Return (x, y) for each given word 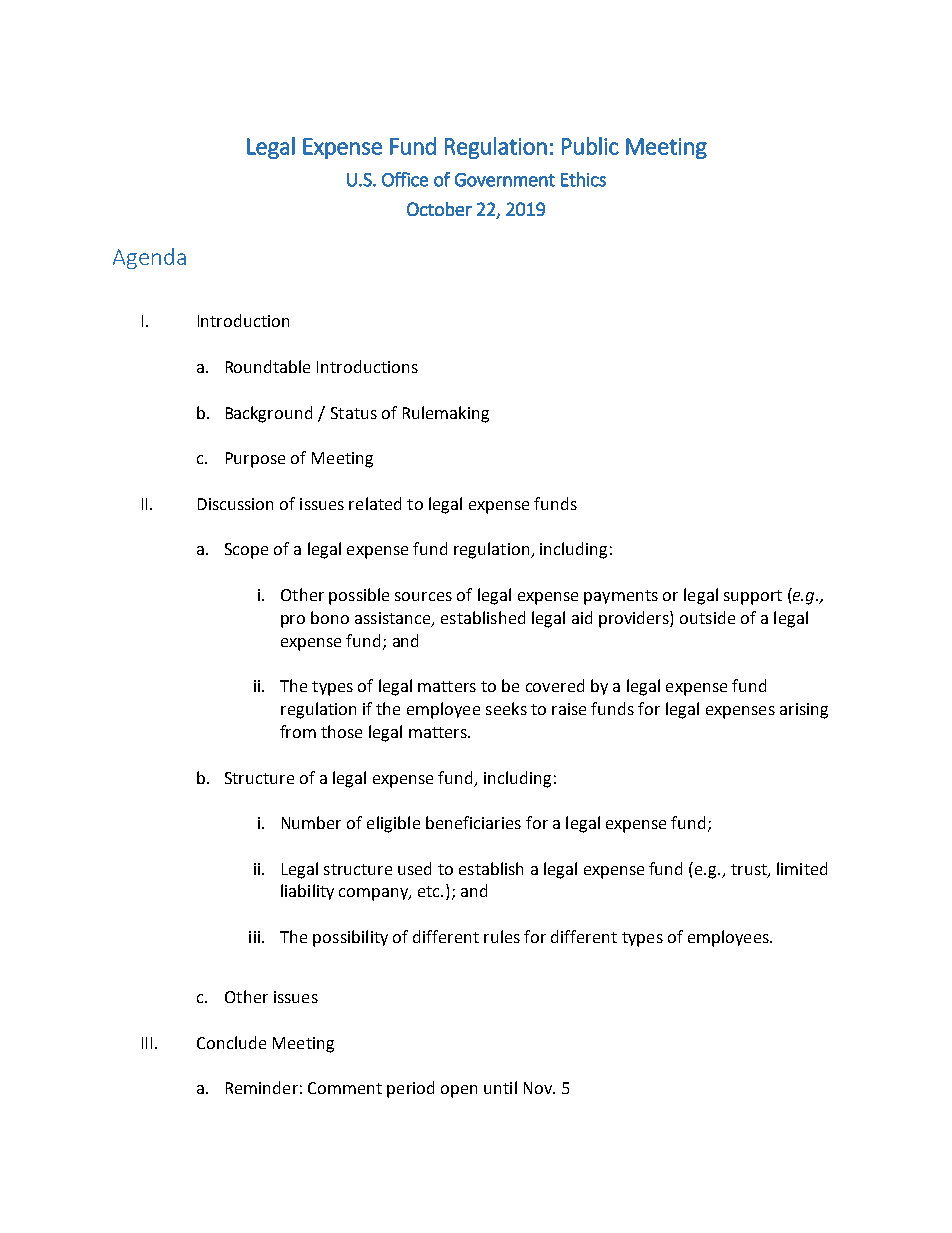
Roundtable (268, 366)
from (298, 731)
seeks (506, 708)
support (753, 597)
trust (750, 870)
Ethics (583, 179)
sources (423, 596)
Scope (246, 551)
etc (430, 891)
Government (505, 180)
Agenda (149, 258)
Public (590, 146)
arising (804, 711)
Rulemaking (446, 414)
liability (307, 892)
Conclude (231, 1042)
